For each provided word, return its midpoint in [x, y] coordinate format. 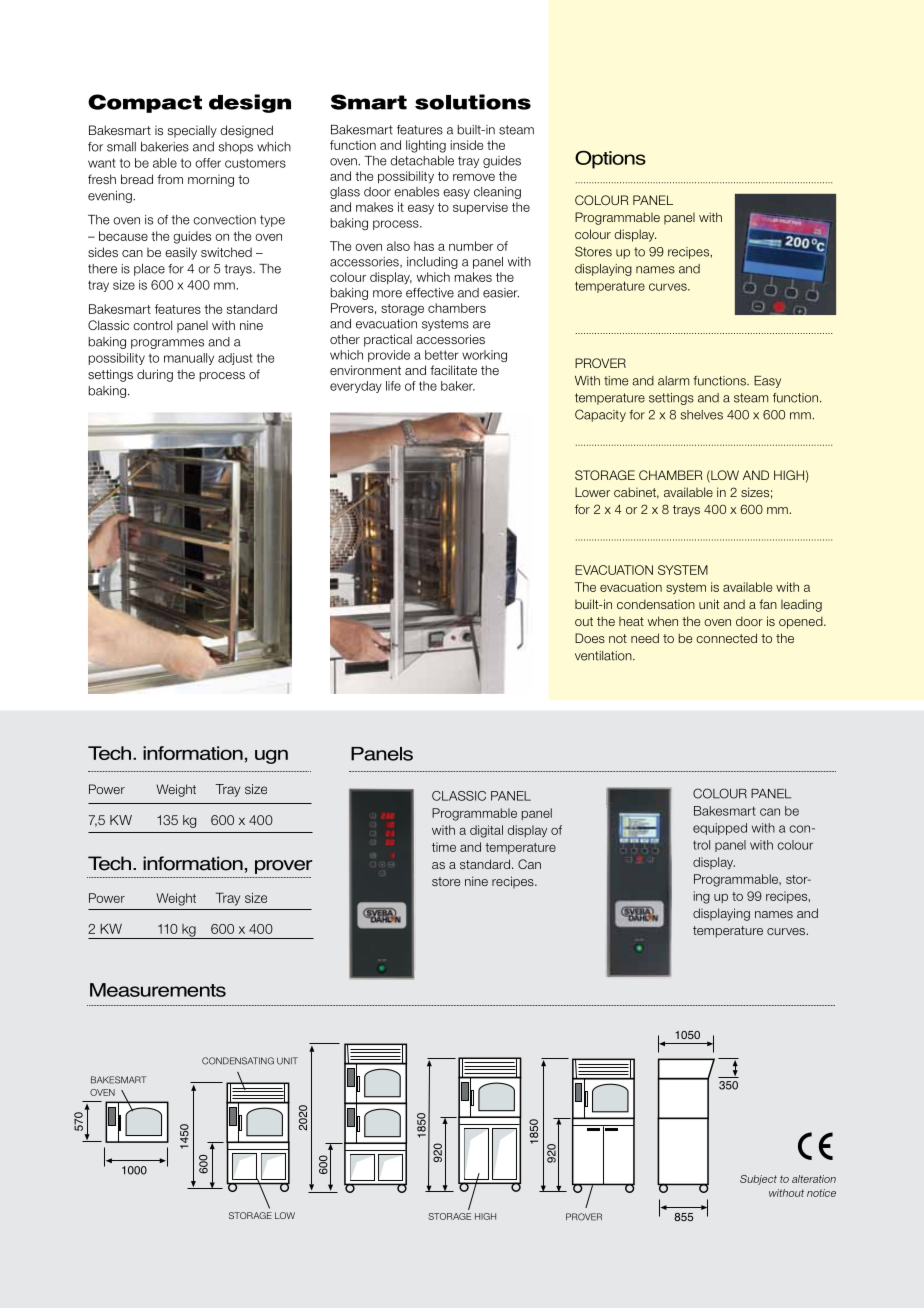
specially [192, 131]
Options [610, 159]
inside [466, 145]
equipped [720, 829]
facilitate [453, 370]
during [155, 375]
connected [726, 638]
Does [590, 638]
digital [486, 831]
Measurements [158, 990]
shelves [701, 415]
